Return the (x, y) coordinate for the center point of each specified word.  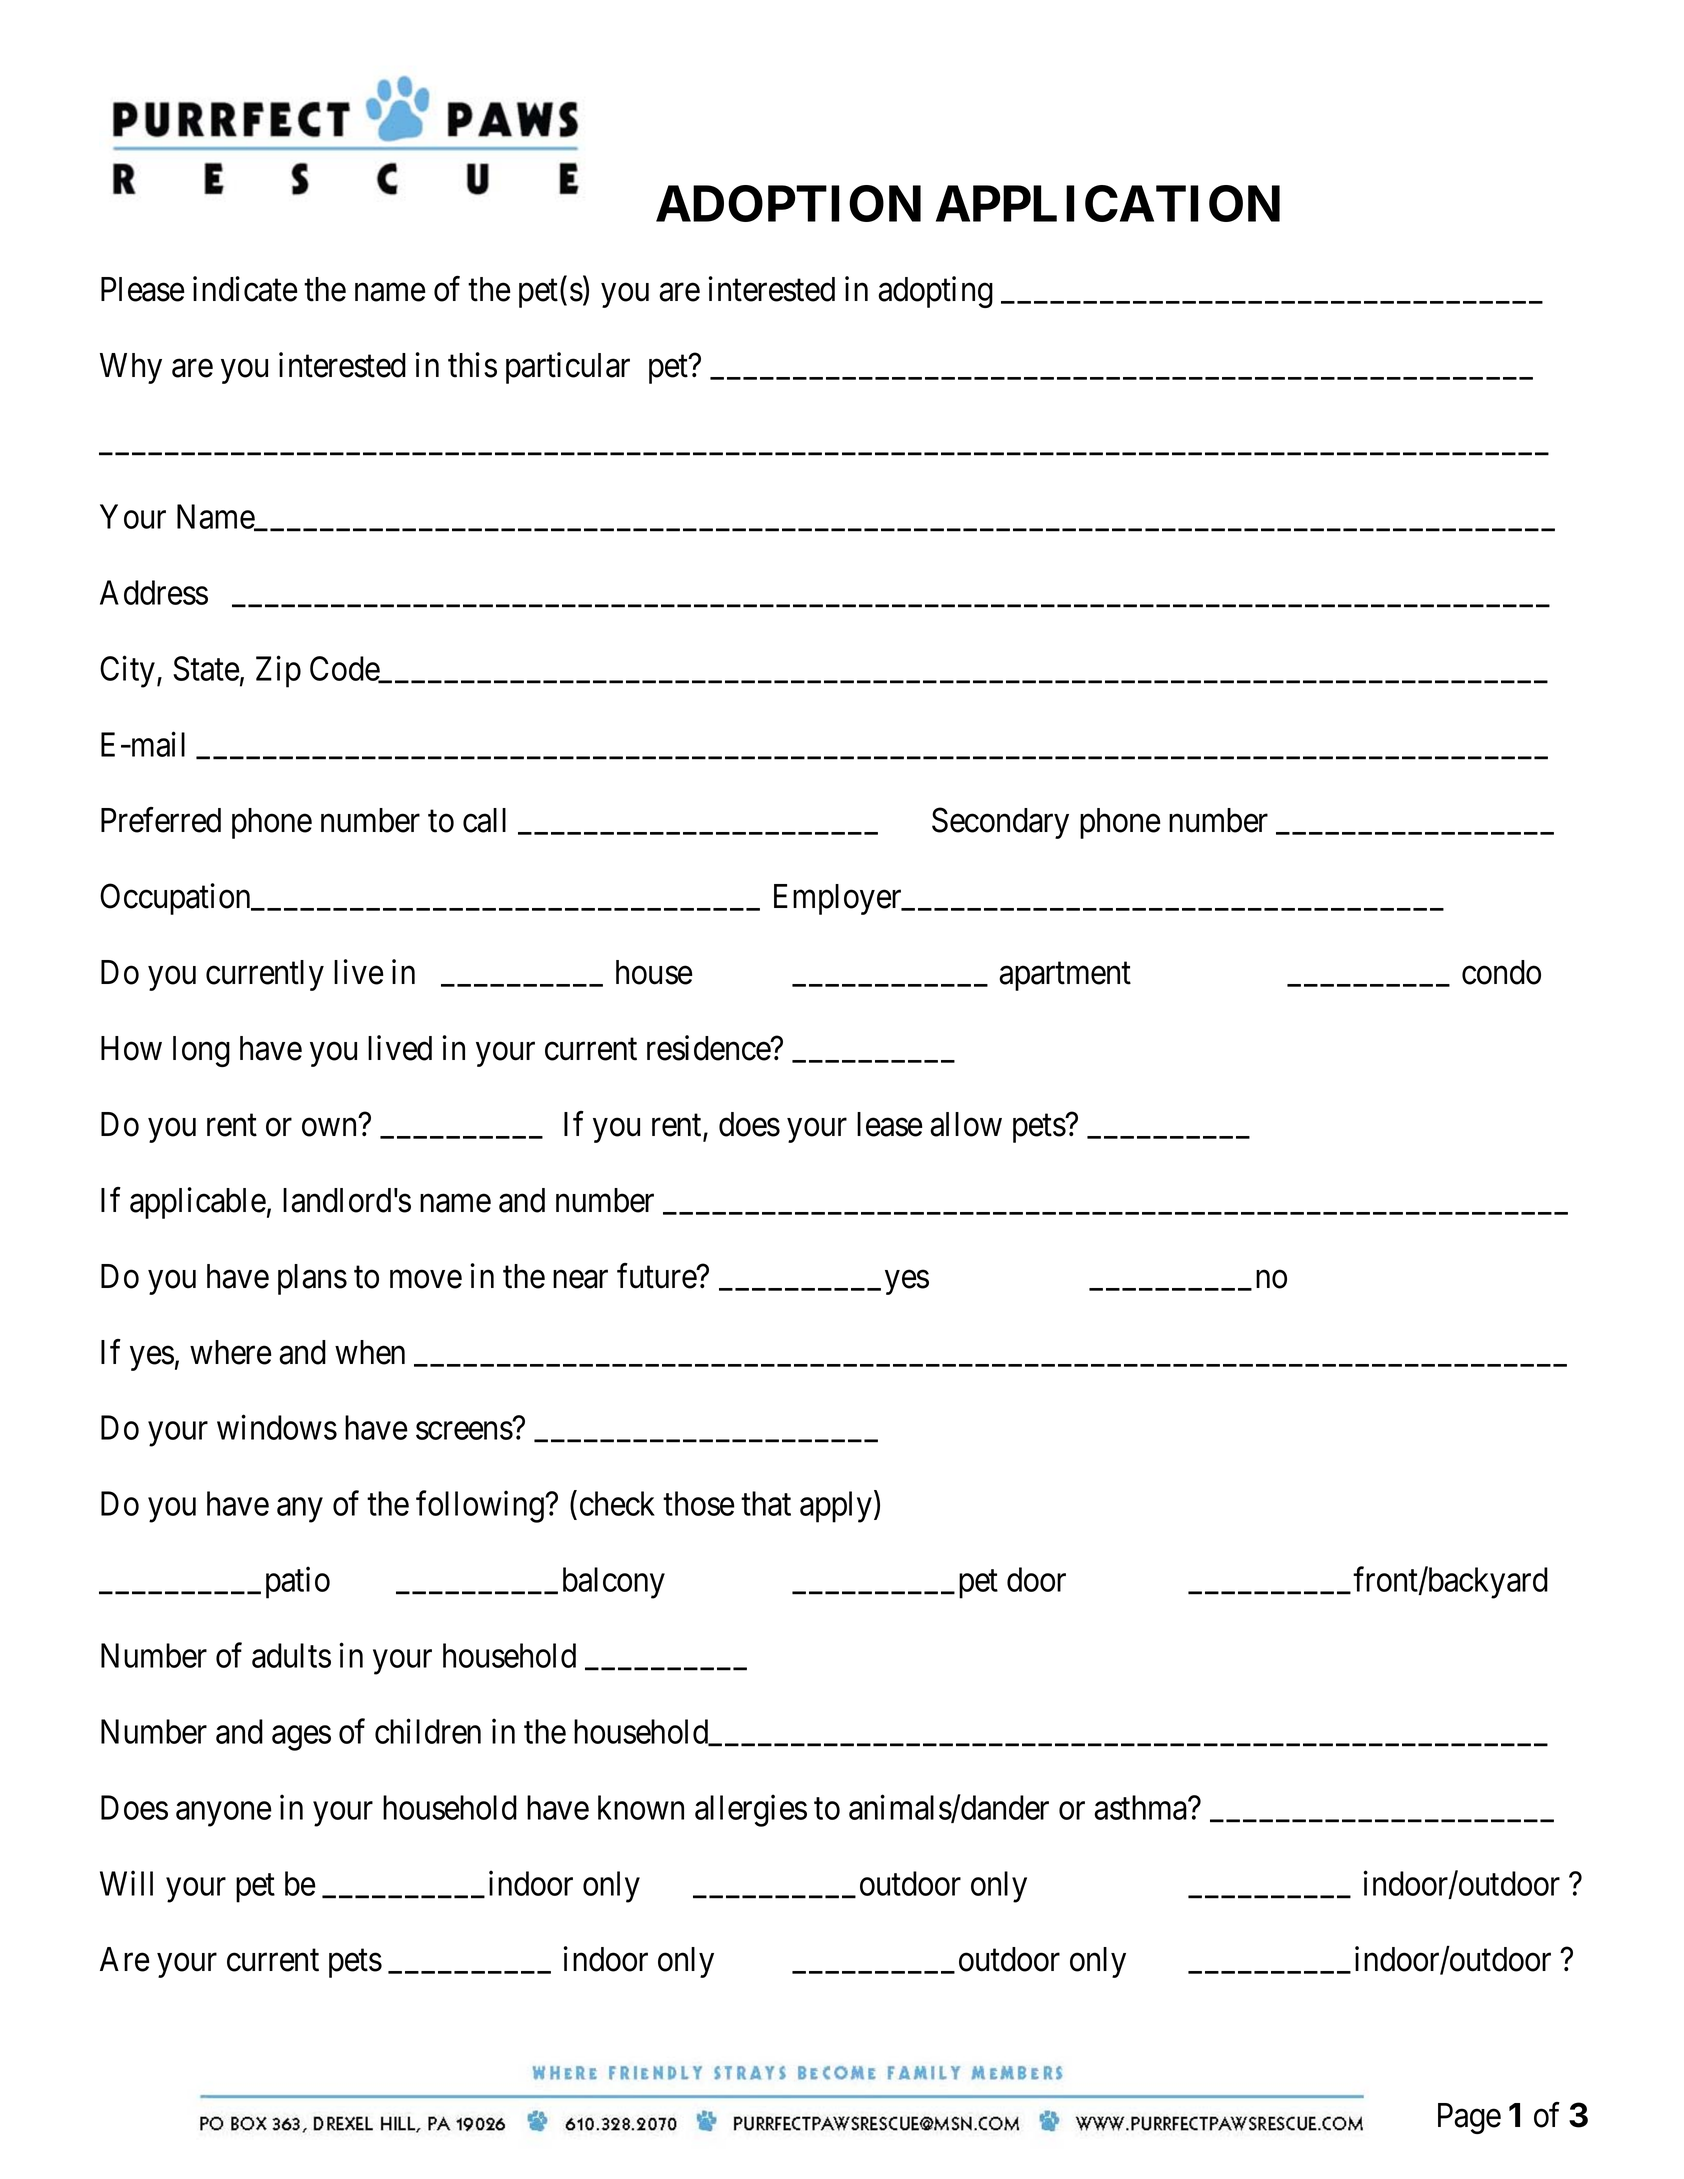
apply (837, 1507)
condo (1501, 972)
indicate (245, 289)
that (766, 1503)
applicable (198, 1203)
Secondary (1000, 823)
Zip (278, 672)
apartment (1065, 977)
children (428, 1731)
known (641, 1807)
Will (126, 1883)
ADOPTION (788, 203)
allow (966, 1124)
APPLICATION (1108, 203)
